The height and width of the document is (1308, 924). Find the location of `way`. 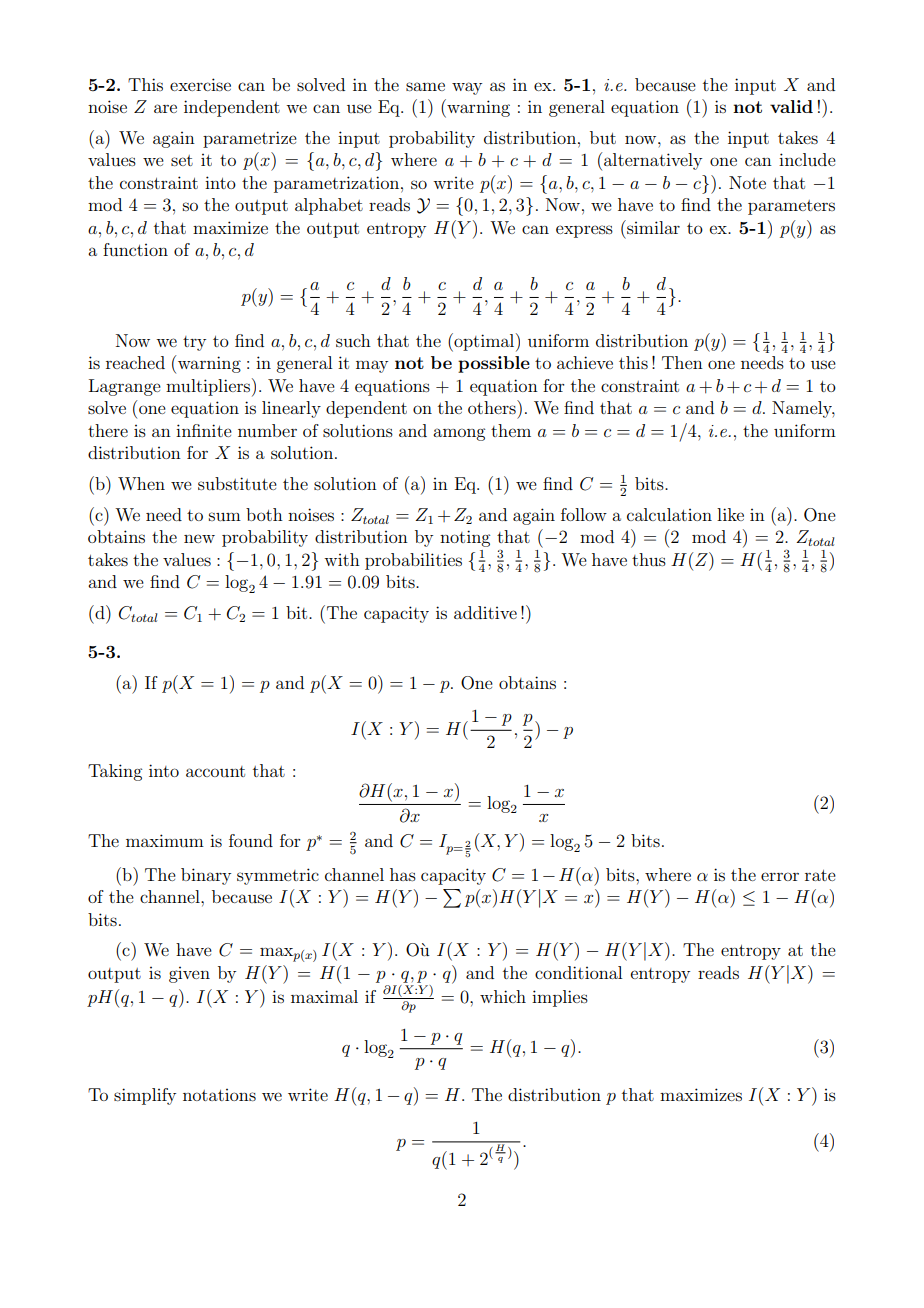

way is located at coordinates (467, 88).
